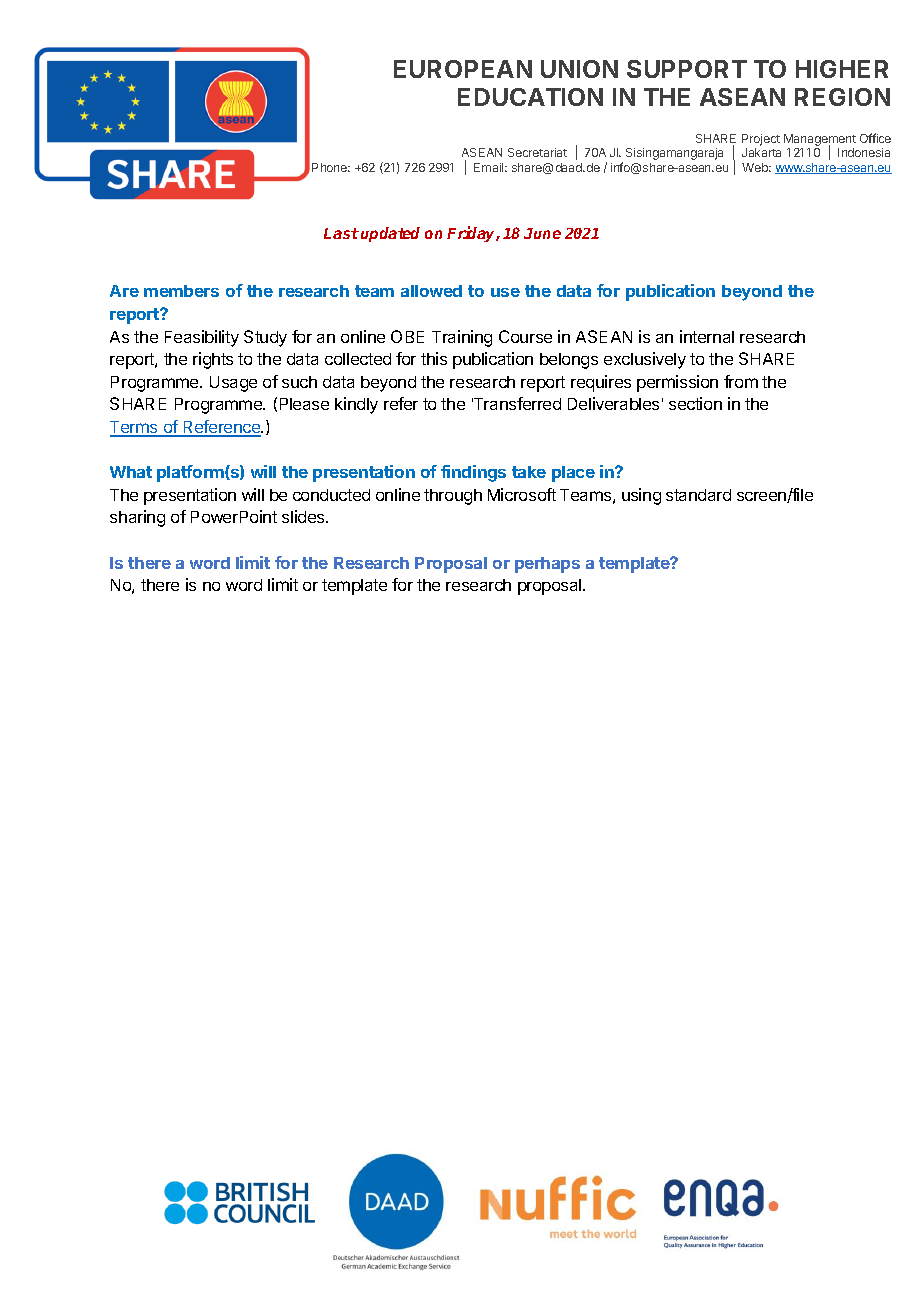 Image resolution: width=924 pixels, height=1308 pixels. I want to click on EDUCATION, so click(530, 97).
